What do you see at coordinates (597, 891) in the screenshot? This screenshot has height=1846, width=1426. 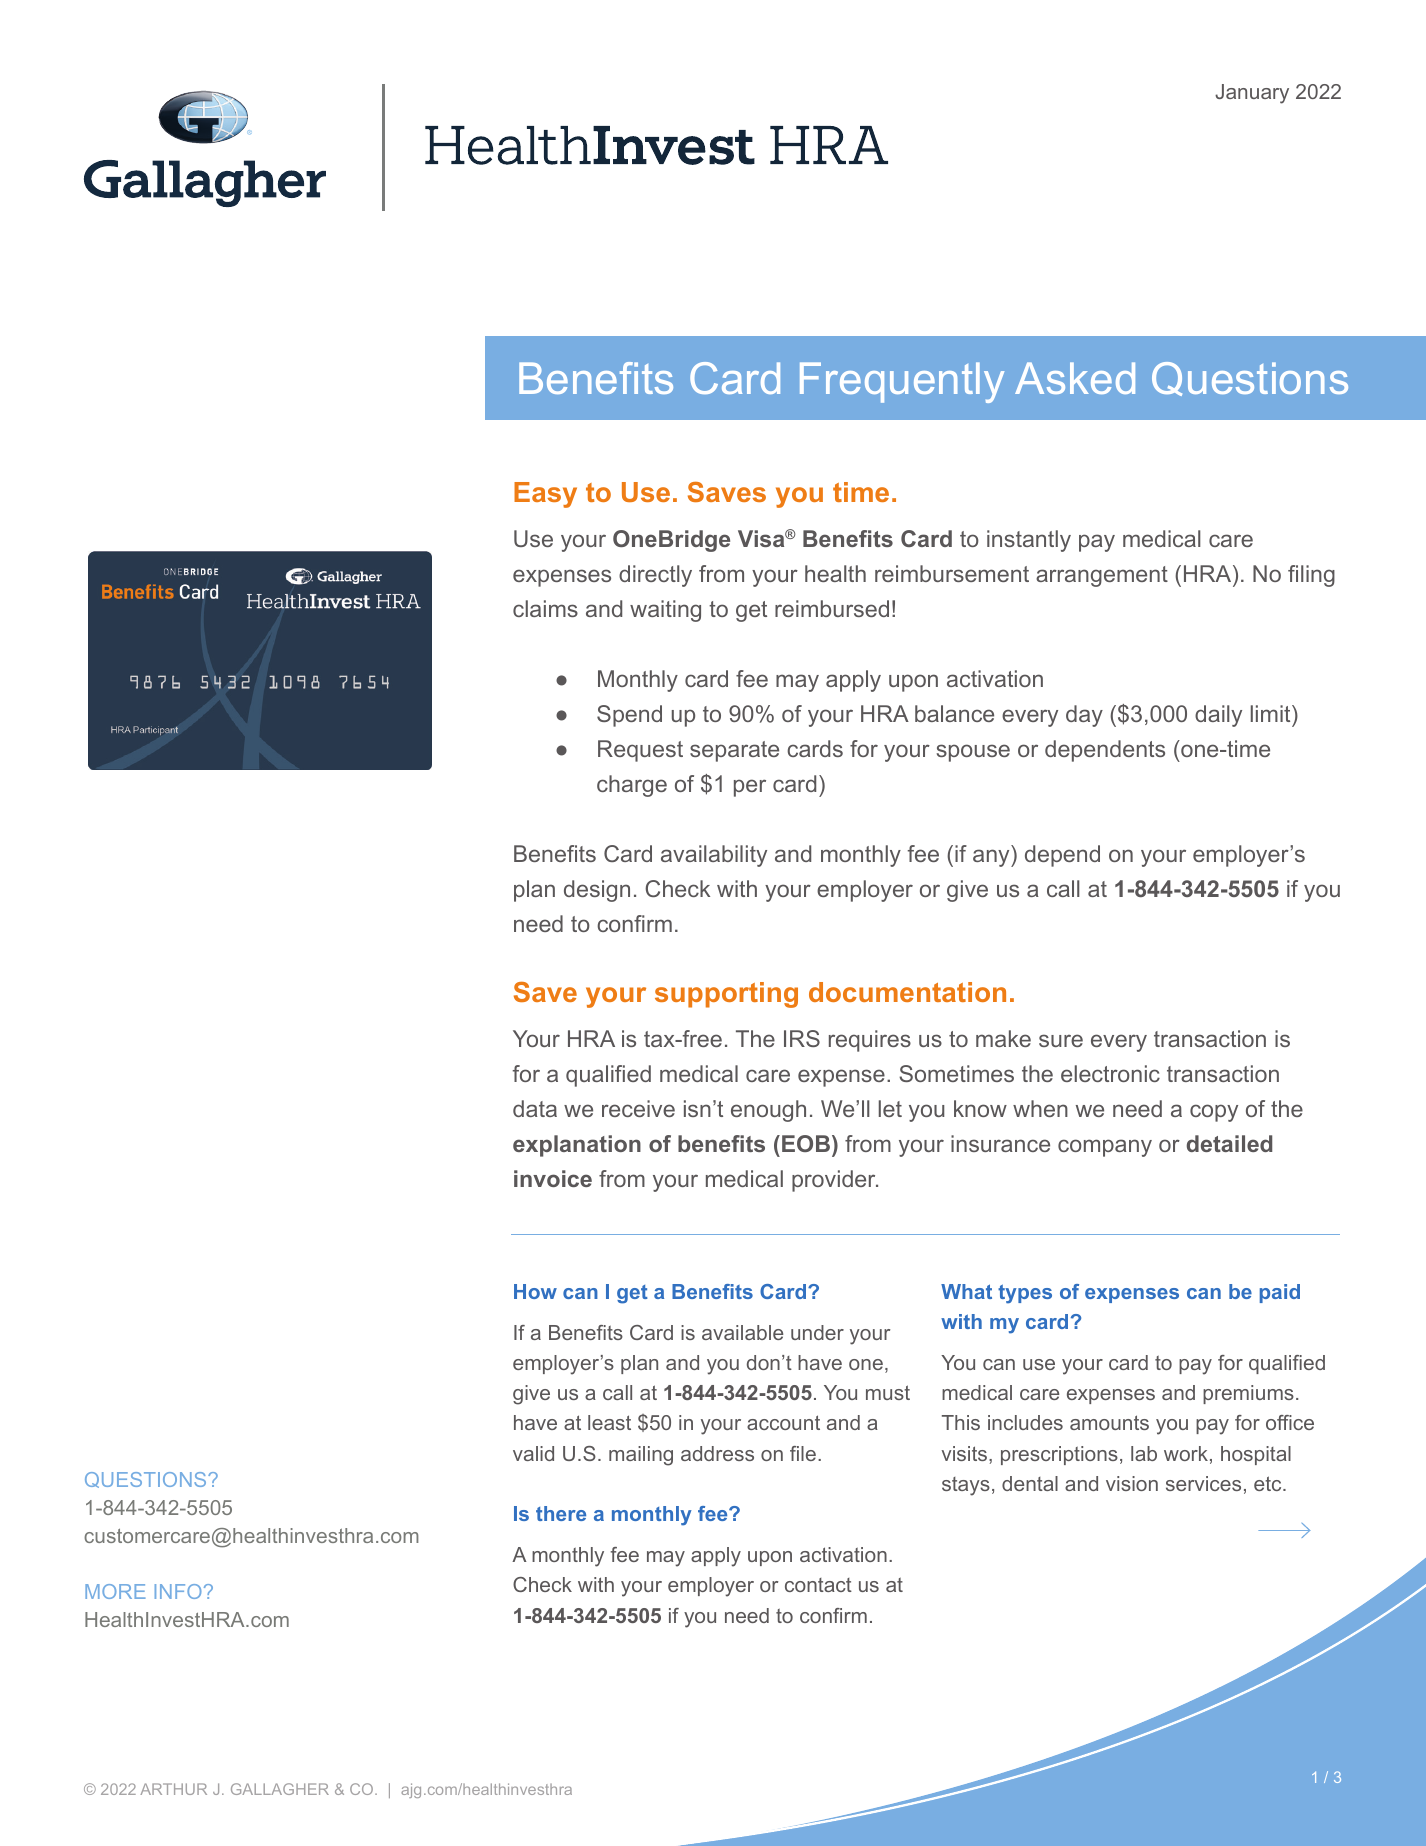 I see `design` at bounding box center [597, 891].
